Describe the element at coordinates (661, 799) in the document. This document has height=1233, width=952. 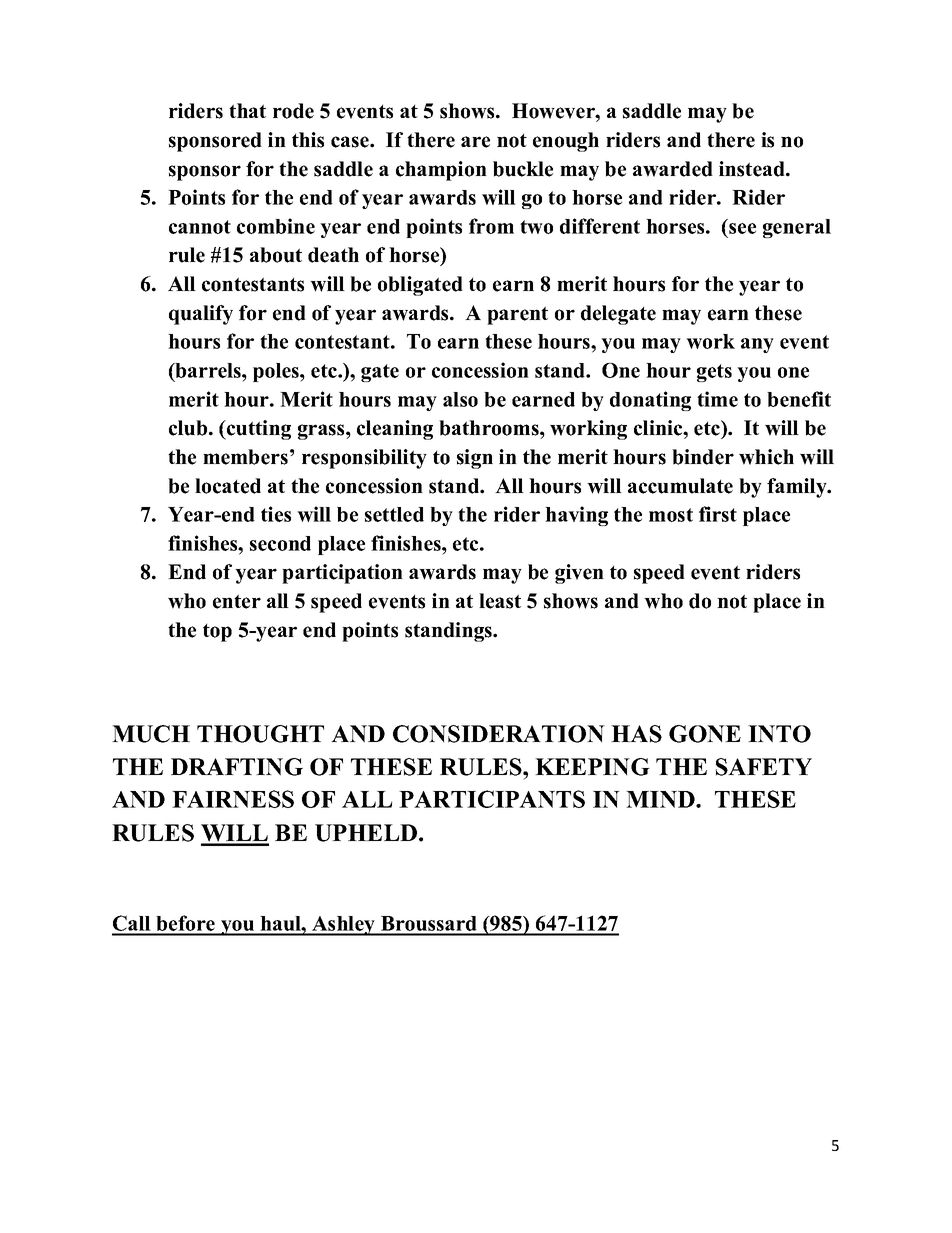
I see `MIND` at that location.
